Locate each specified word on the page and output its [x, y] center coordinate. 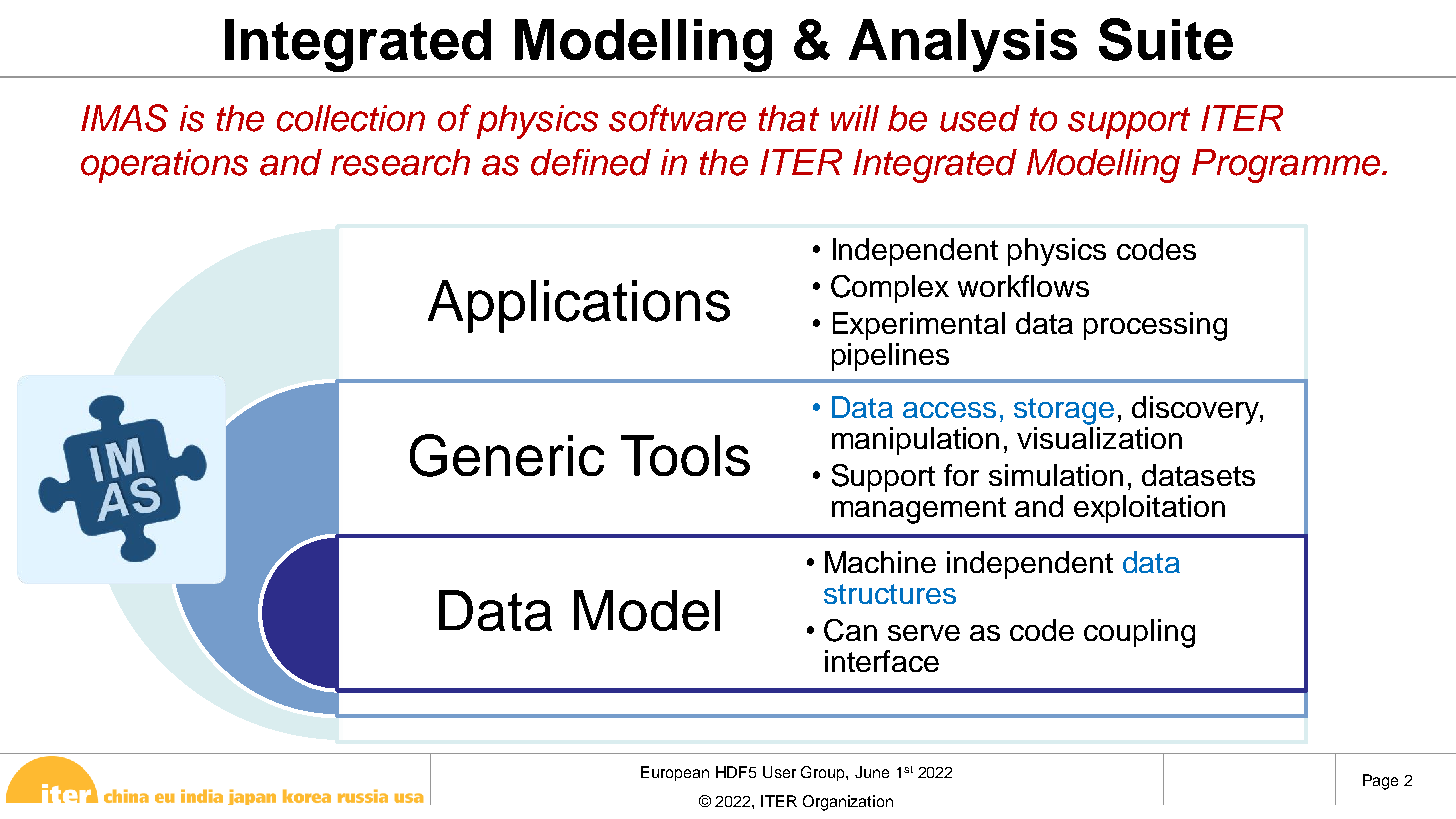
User [779, 772]
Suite [1166, 39]
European [675, 773]
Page [1380, 782]
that [789, 118]
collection [351, 118]
